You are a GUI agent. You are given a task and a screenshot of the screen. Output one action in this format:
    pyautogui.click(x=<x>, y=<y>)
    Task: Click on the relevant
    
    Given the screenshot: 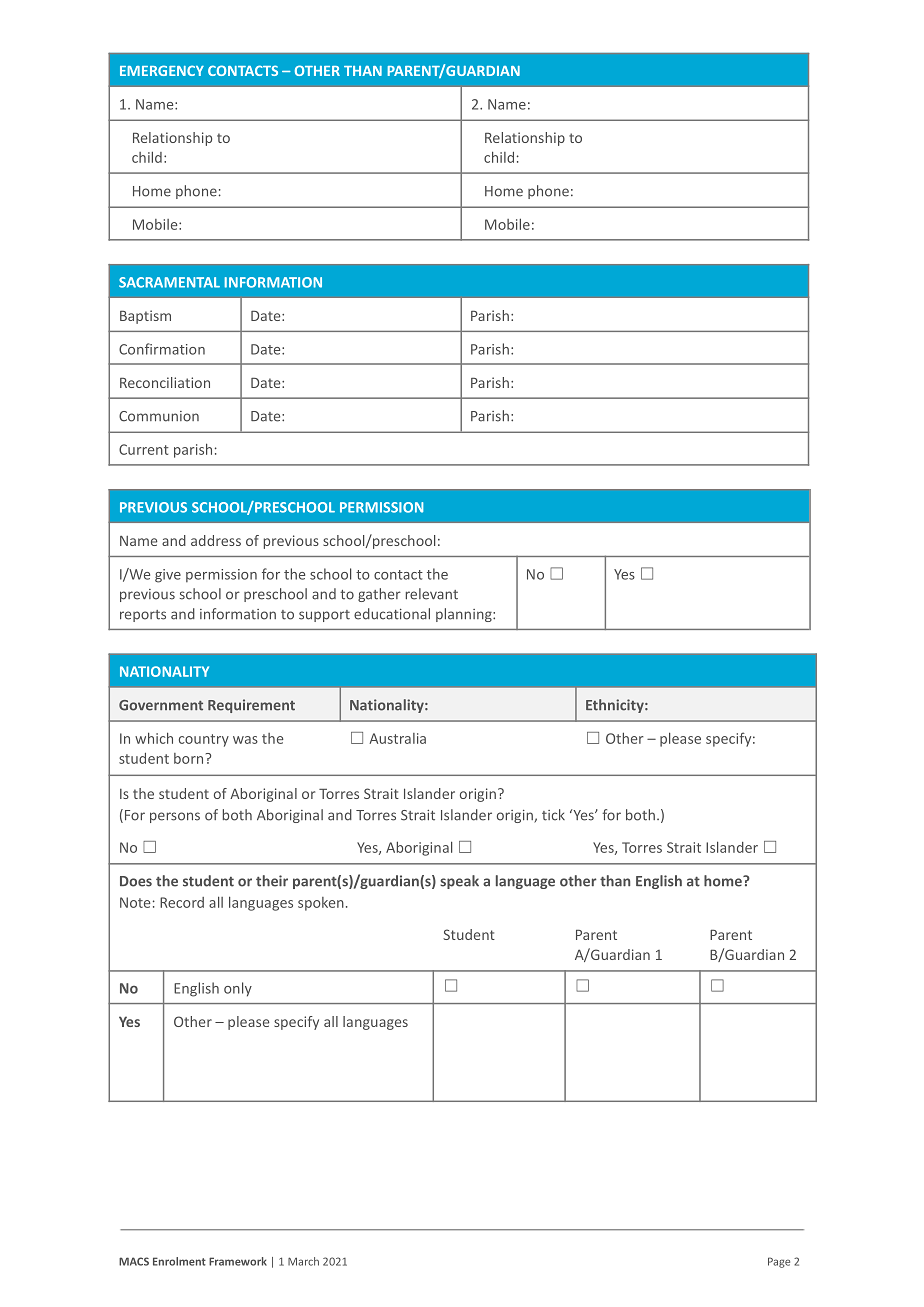 What is the action you would take?
    pyautogui.click(x=432, y=594)
